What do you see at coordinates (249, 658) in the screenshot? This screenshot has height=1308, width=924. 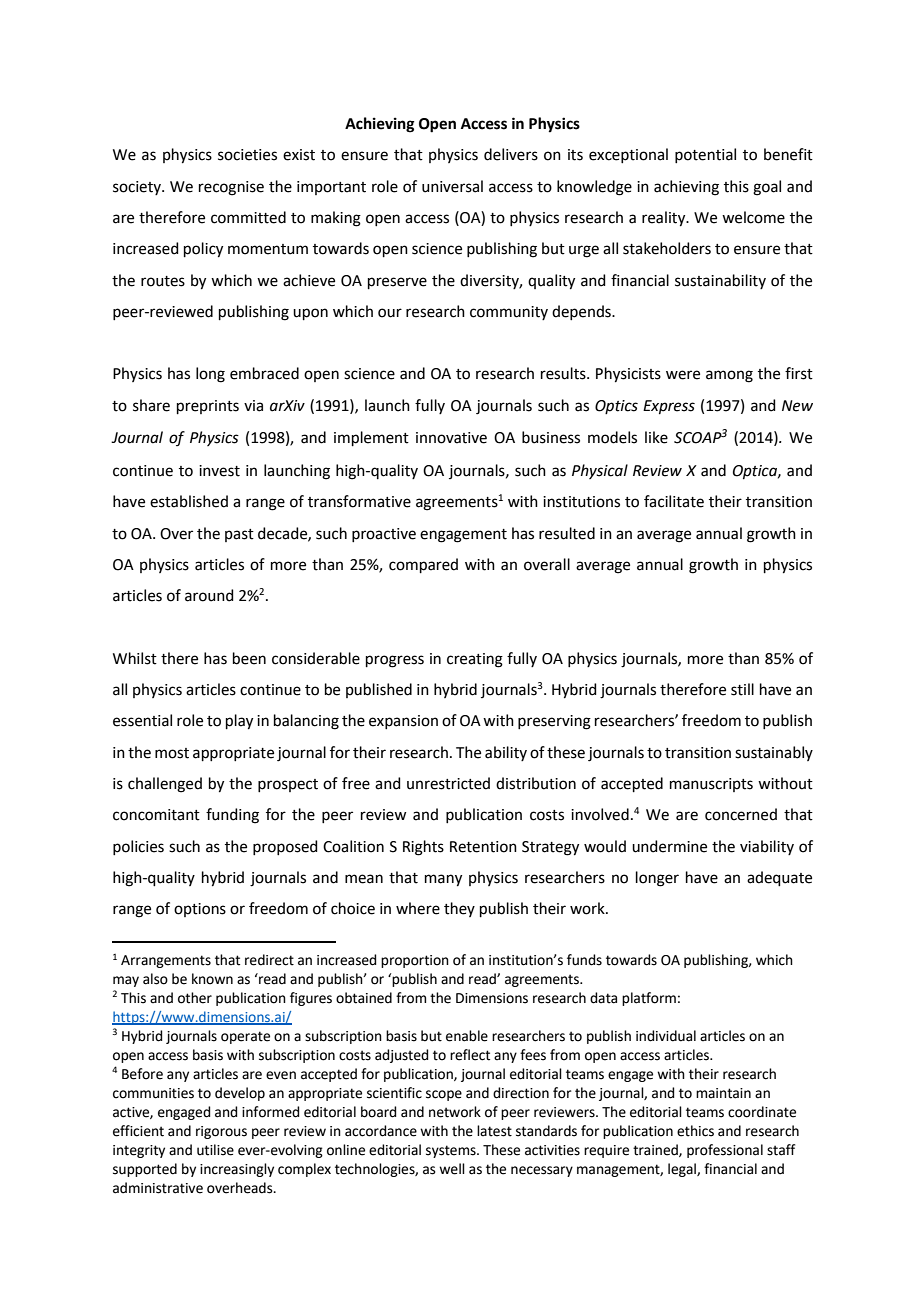 I see `been` at bounding box center [249, 658].
